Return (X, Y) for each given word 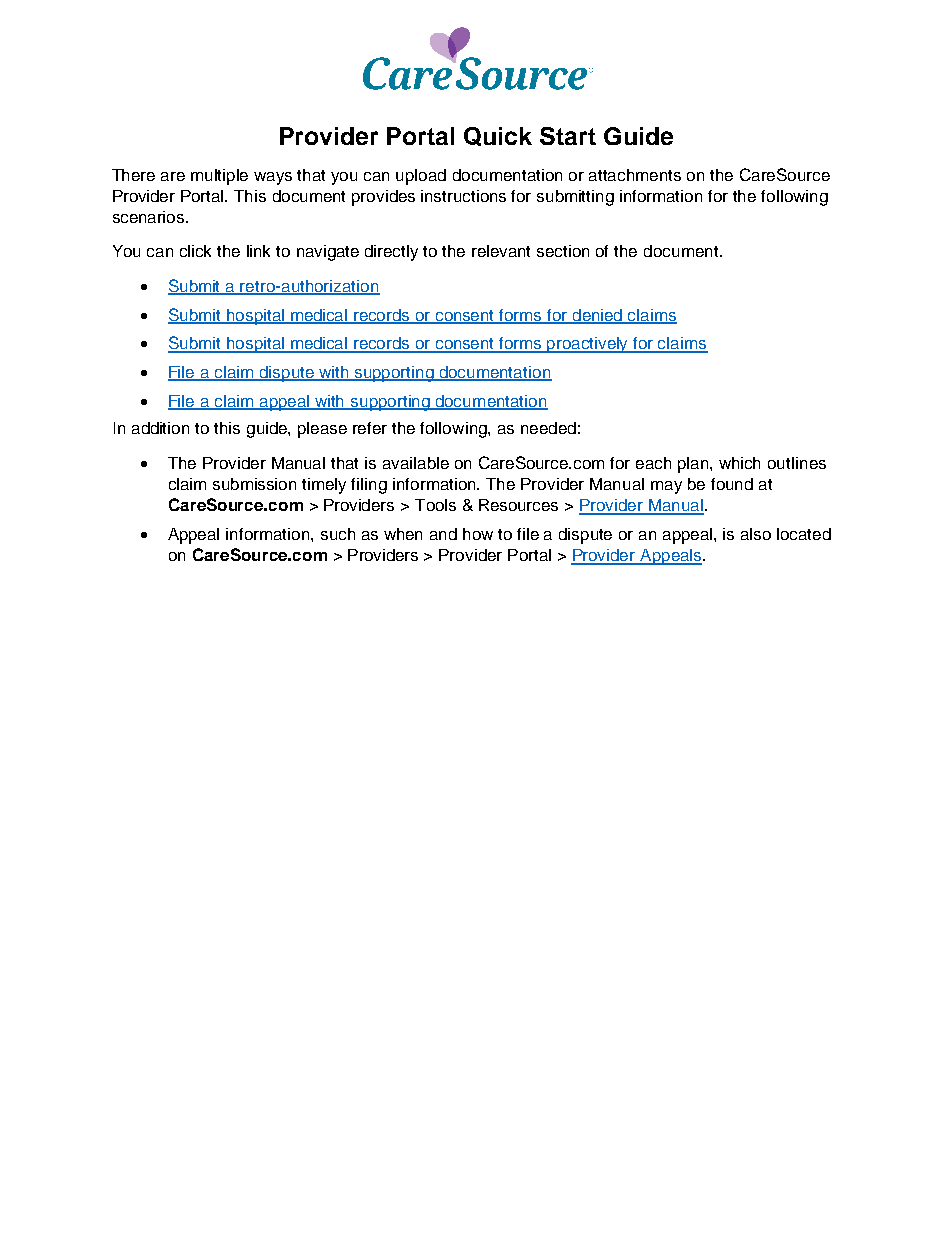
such (338, 534)
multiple (219, 177)
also (756, 534)
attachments (635, 175)
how (478, 534)
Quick (498, 136)
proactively (588, 345)
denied (597, 316)
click (195, 251)
